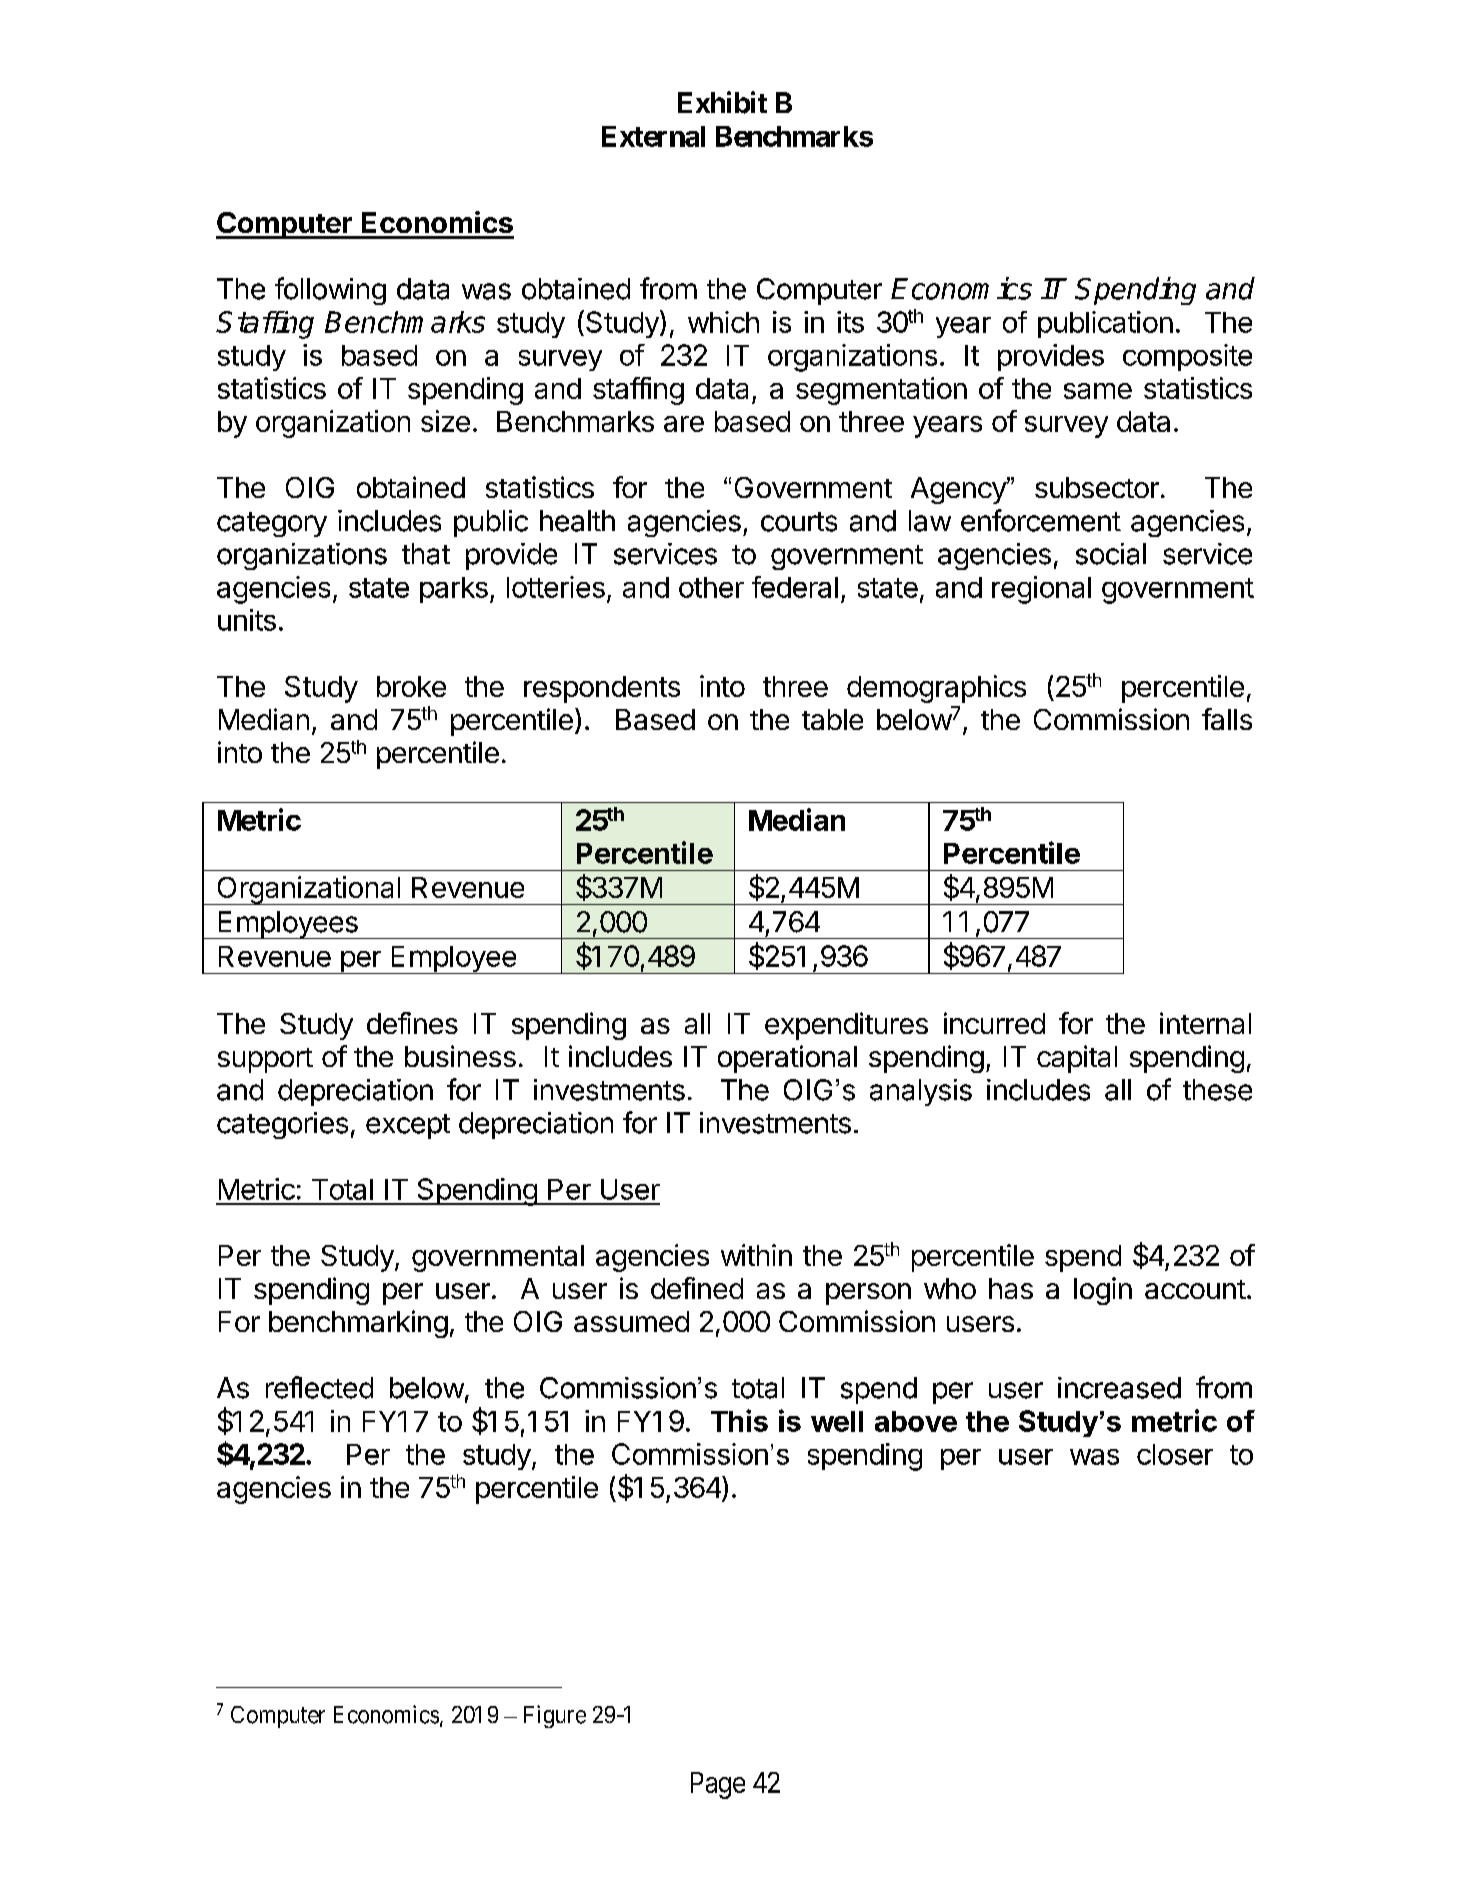 The width and height of the document is (1469, 1901). Describe the element at coordinates (1175, 1454) in the document. I see `closer` at that location.
